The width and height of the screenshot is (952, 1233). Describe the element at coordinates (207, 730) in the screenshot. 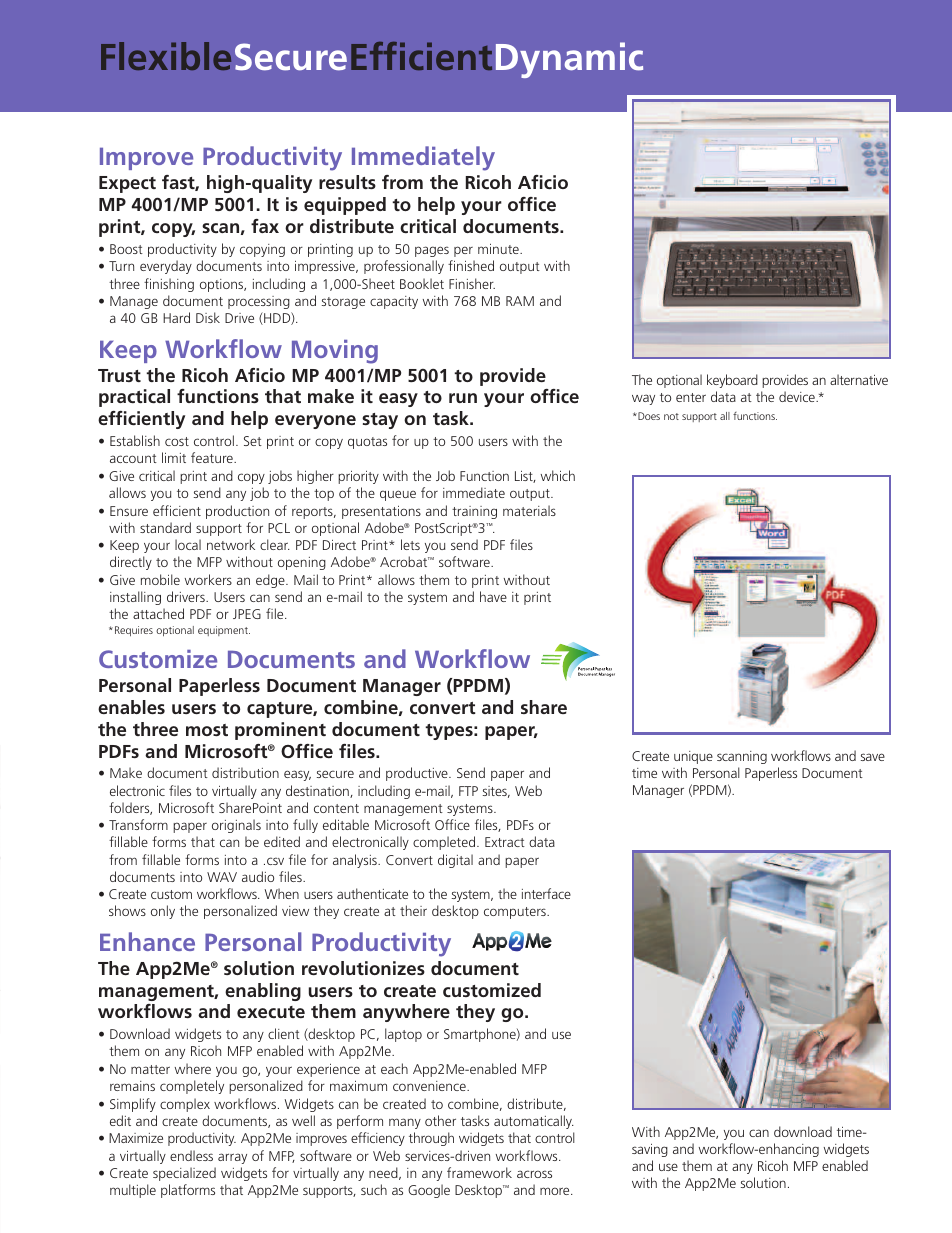

I see `most` at that location.
